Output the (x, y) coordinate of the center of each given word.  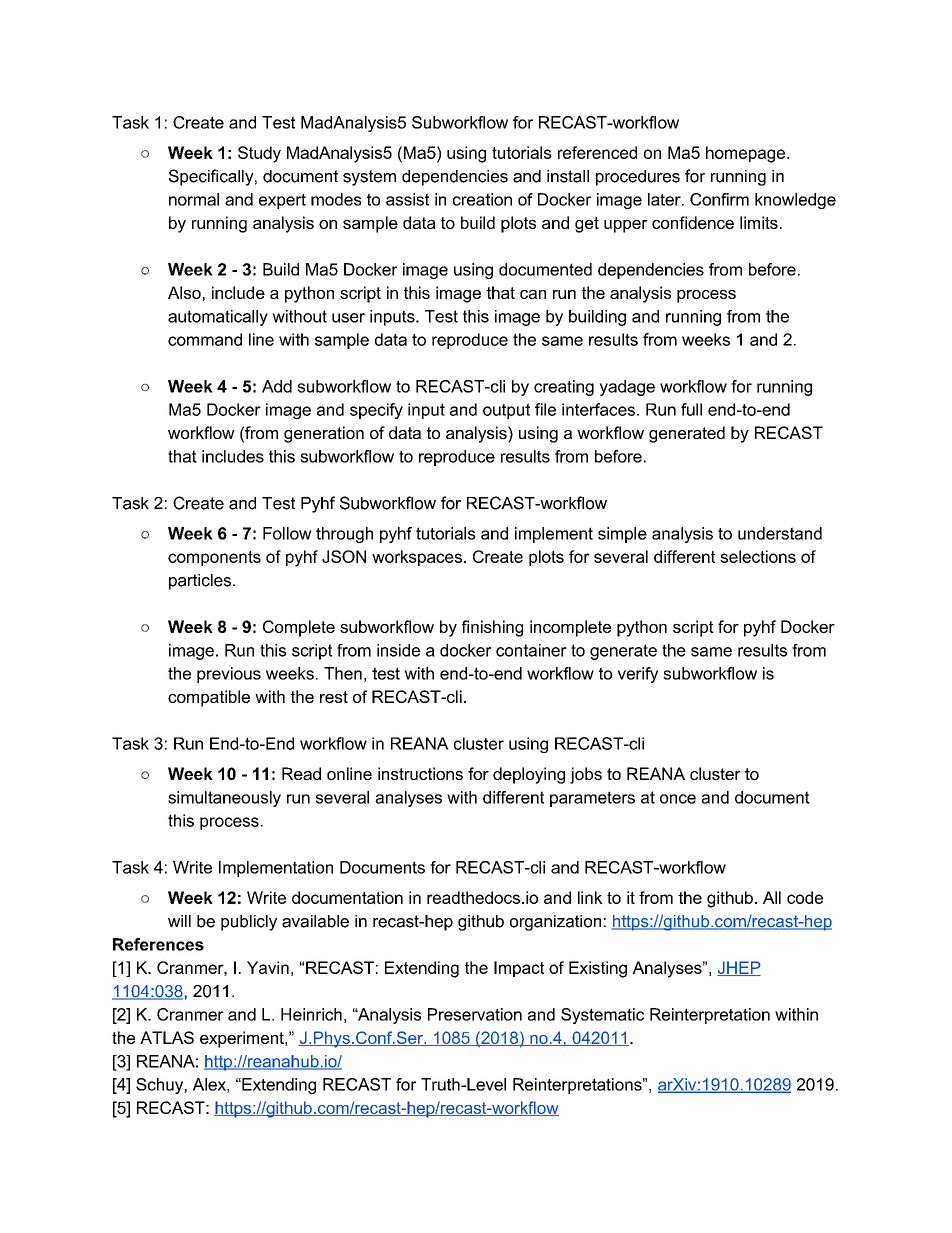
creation (482, 199)
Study (259, 154)
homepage (747, 154)
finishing (492, 628)
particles (200, 582)
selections (758, 556)
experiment (243, 1039)
